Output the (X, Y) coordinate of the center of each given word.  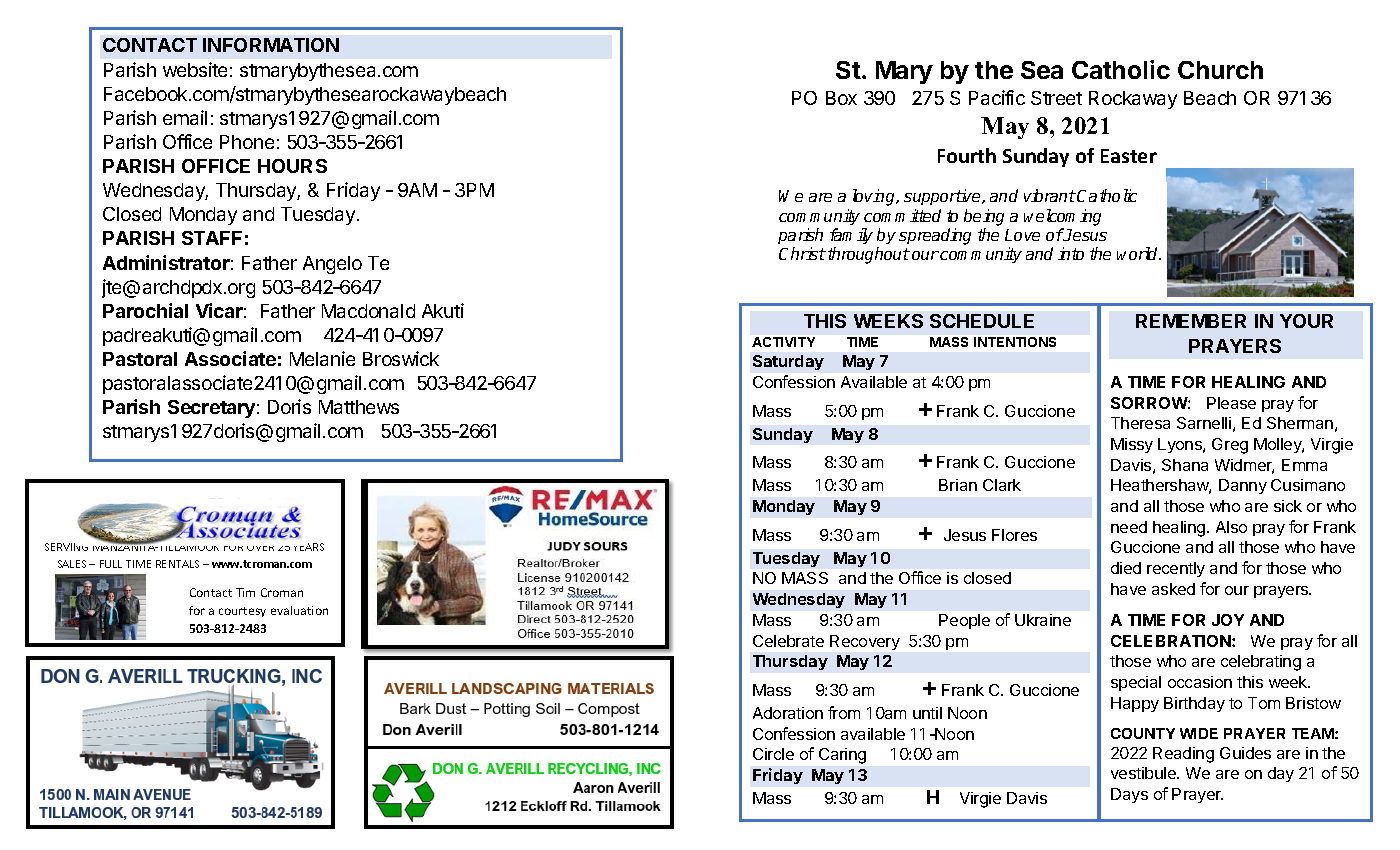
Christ (802, 253)
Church (1220, 70)
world (1138, 253)
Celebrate (788, 641)
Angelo (332, 265)
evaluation (299, 610)
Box (841, 98)
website (195, 69)
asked (1173, 589)
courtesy (242, 612)
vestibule (1144, 773)
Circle (773, 754)
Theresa (1140, 423)
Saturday (788, 362)
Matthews (359, 407)
